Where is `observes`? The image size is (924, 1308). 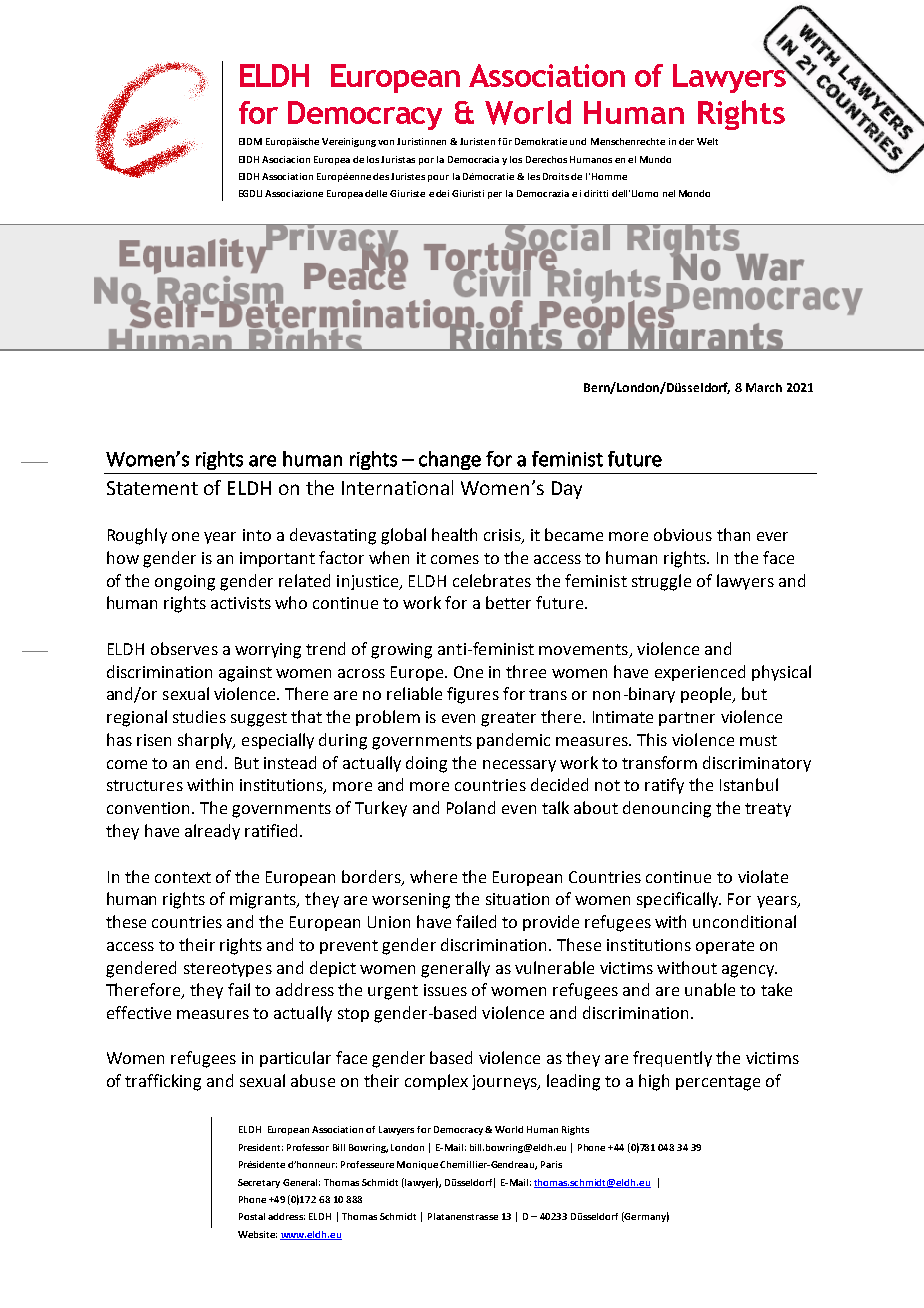 observes is located at coordinates (184, 648).
